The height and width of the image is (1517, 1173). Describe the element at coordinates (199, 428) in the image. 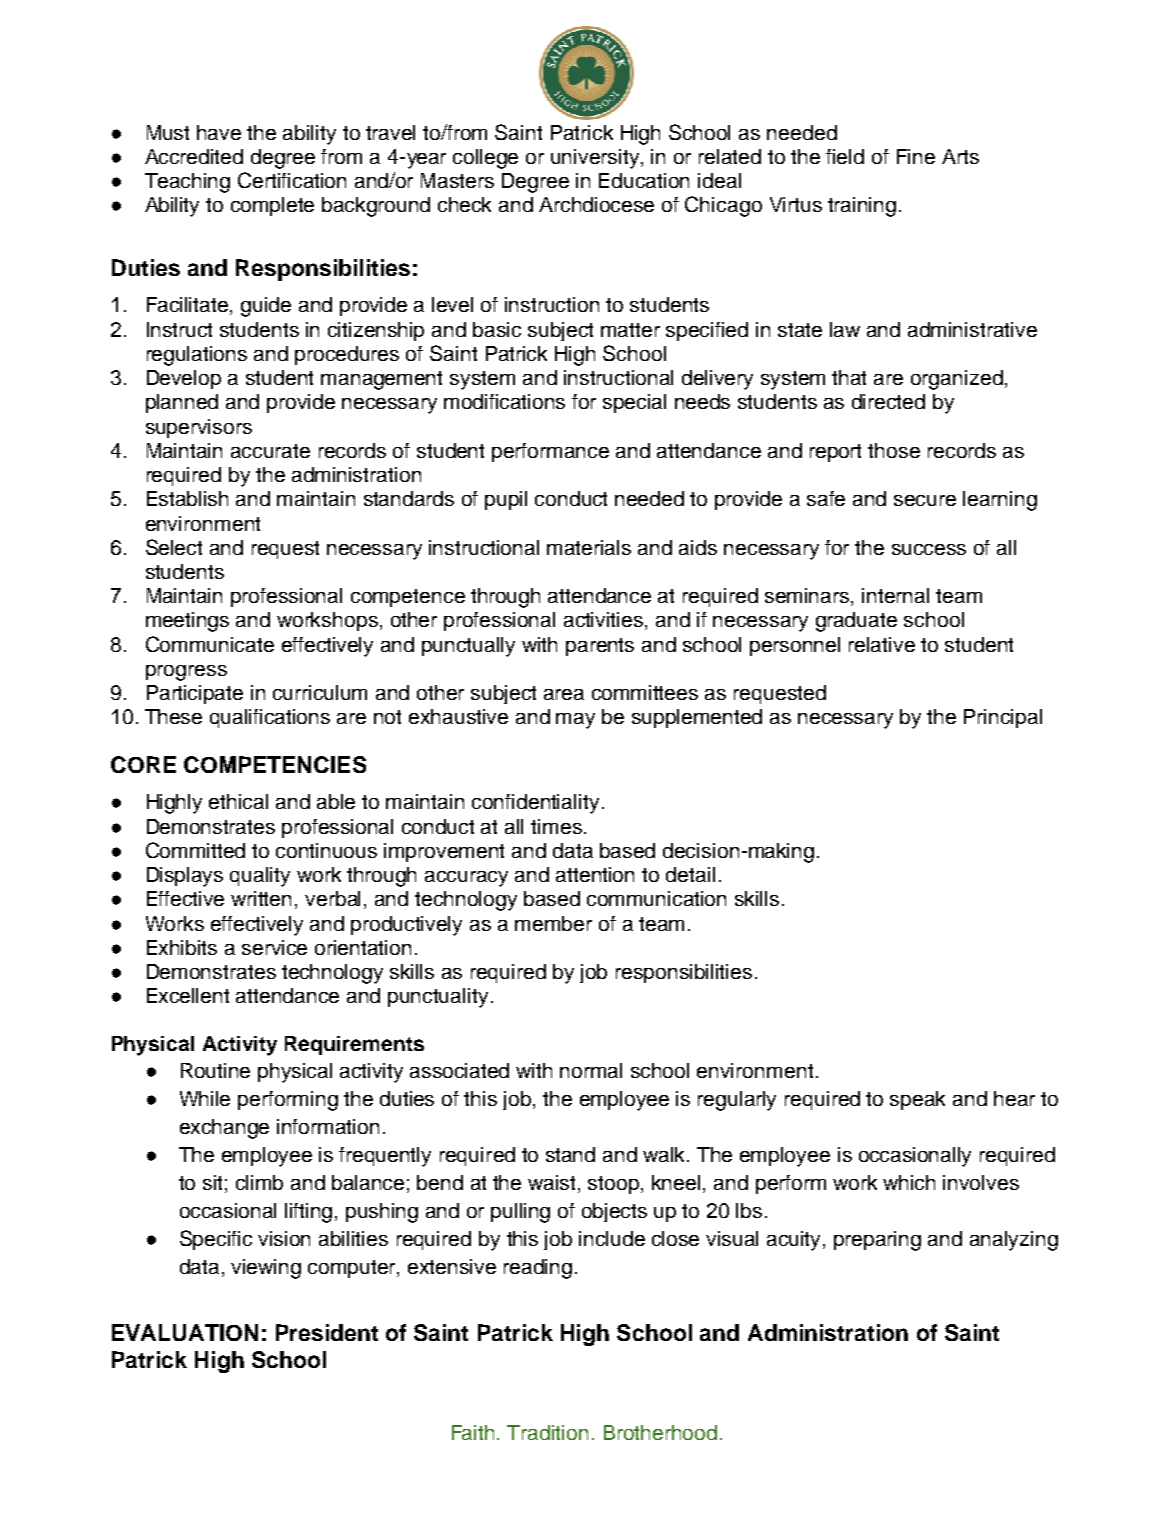

I see `supervisors` at that location.
